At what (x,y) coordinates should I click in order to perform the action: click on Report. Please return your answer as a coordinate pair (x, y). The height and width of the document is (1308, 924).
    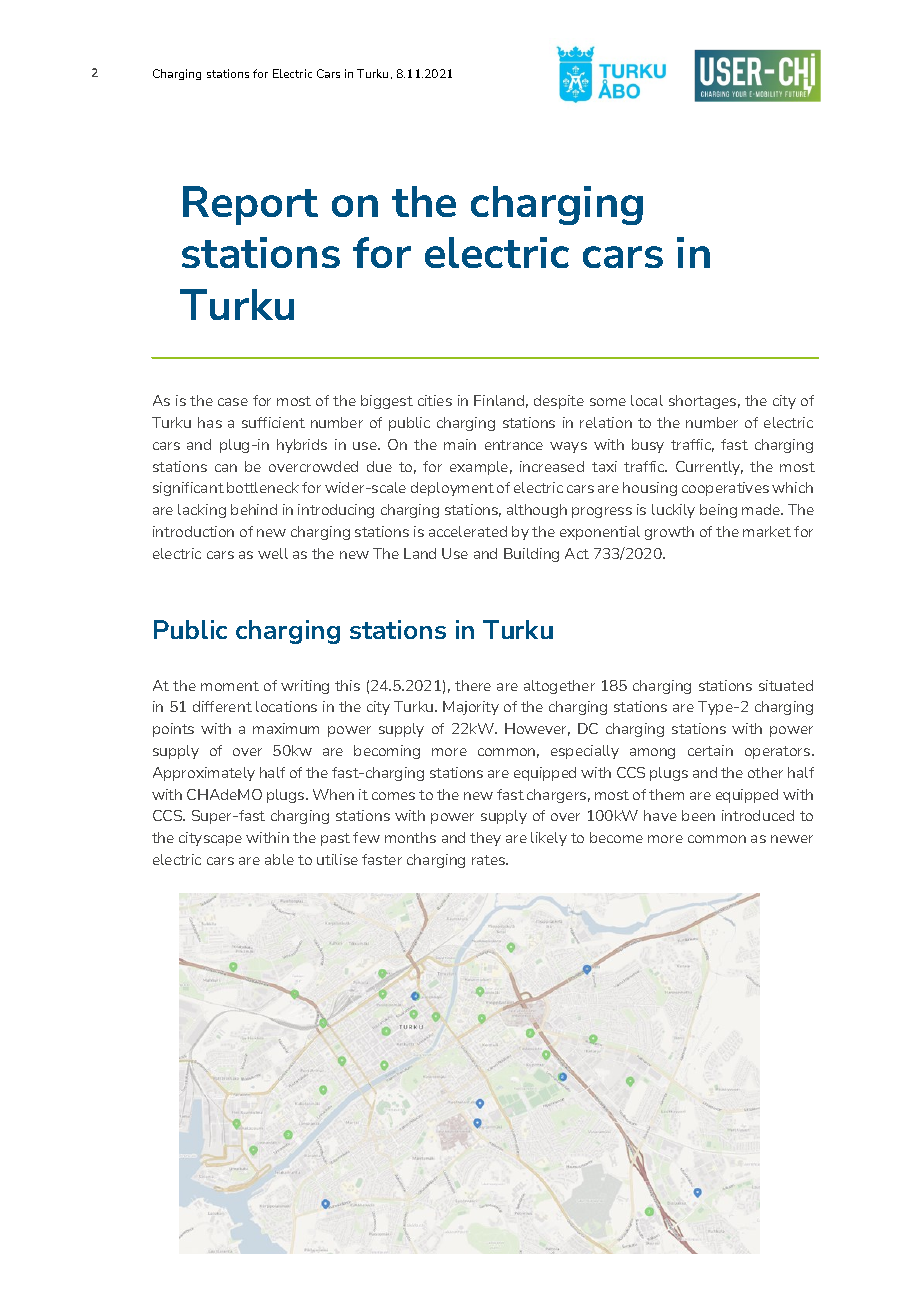
    Looking at the image, I should click on (250, 205).
